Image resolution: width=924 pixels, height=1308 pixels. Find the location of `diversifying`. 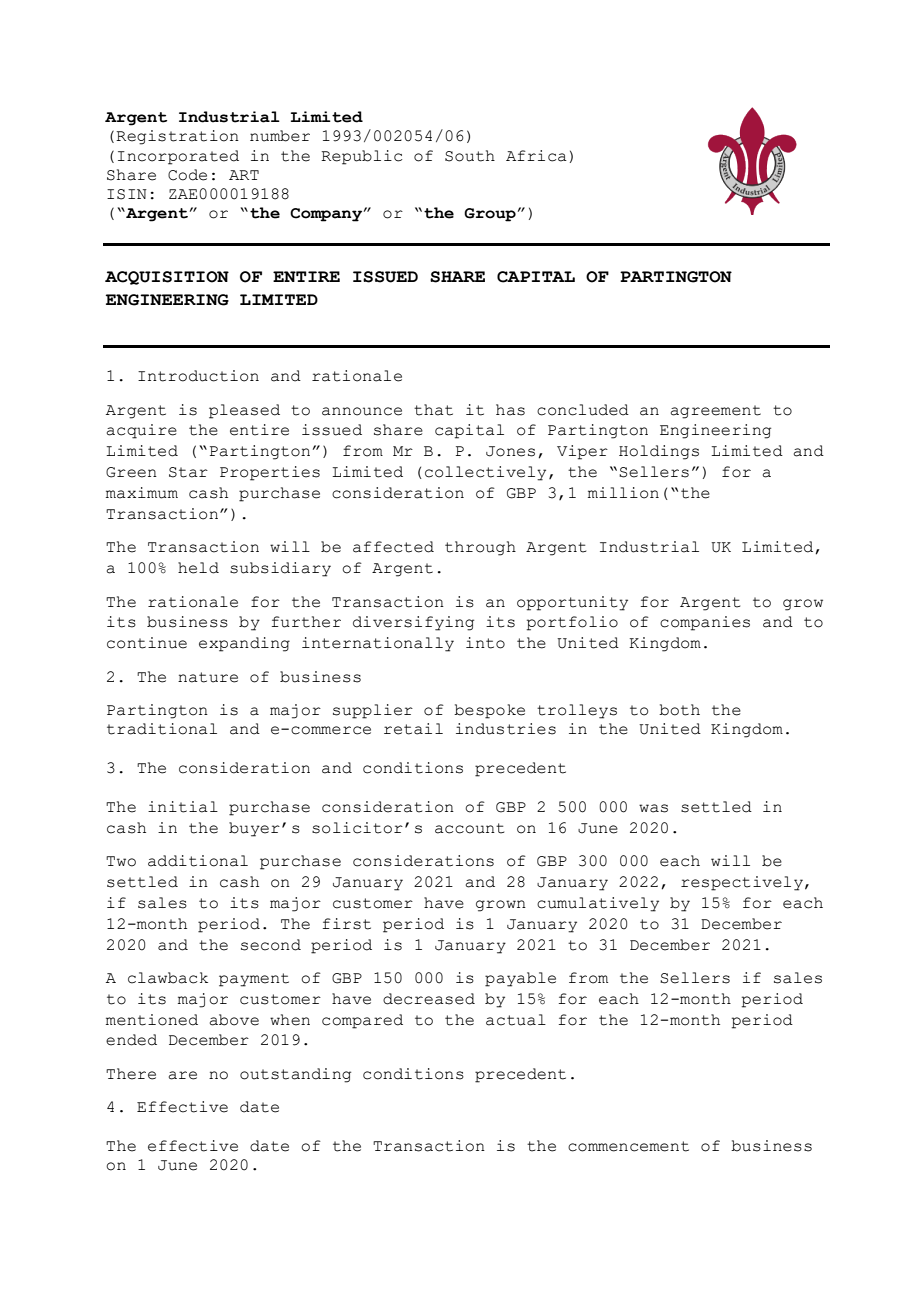

diversifying is located at coordinates (413, 623).
